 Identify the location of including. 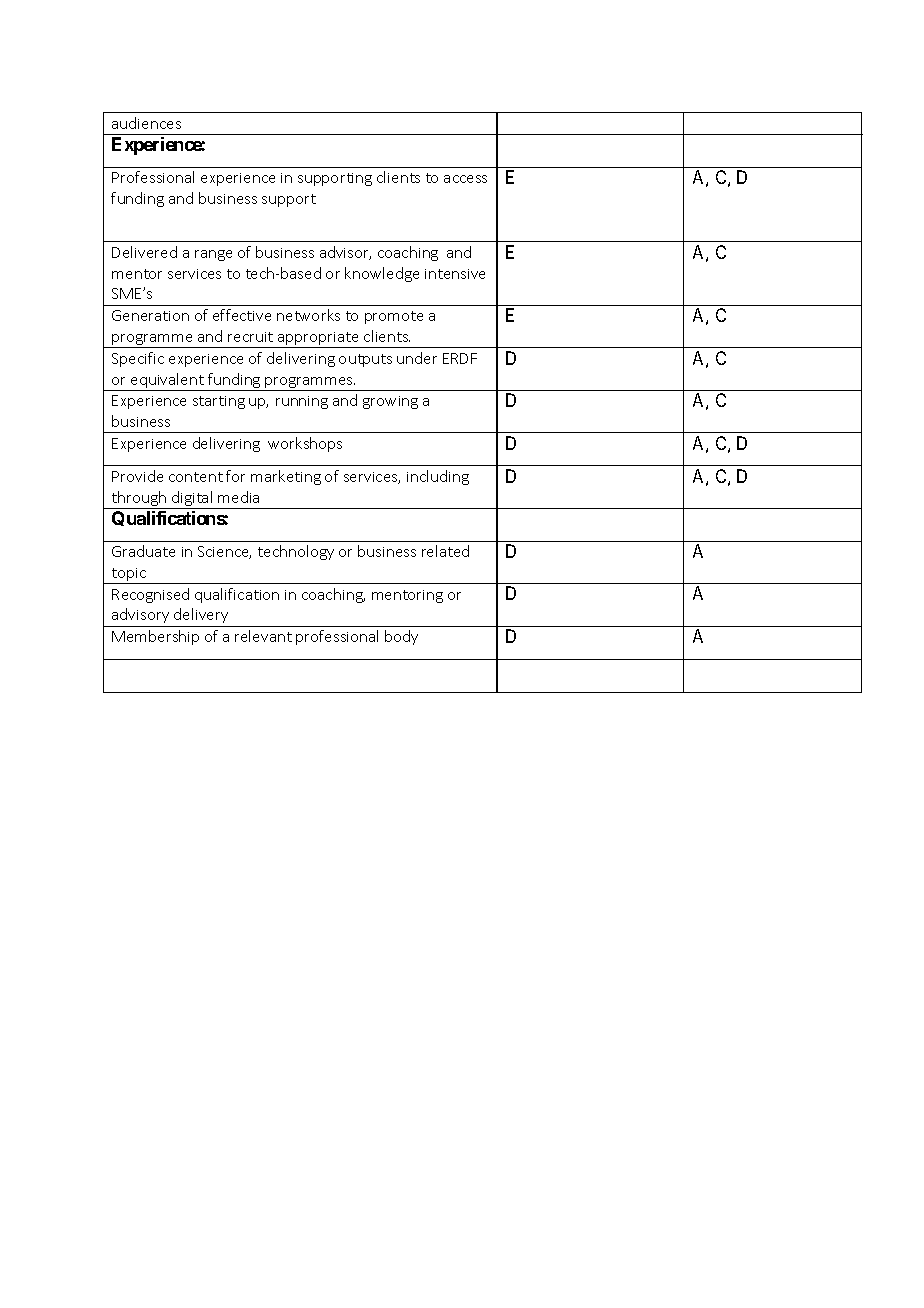
(438, 477).
